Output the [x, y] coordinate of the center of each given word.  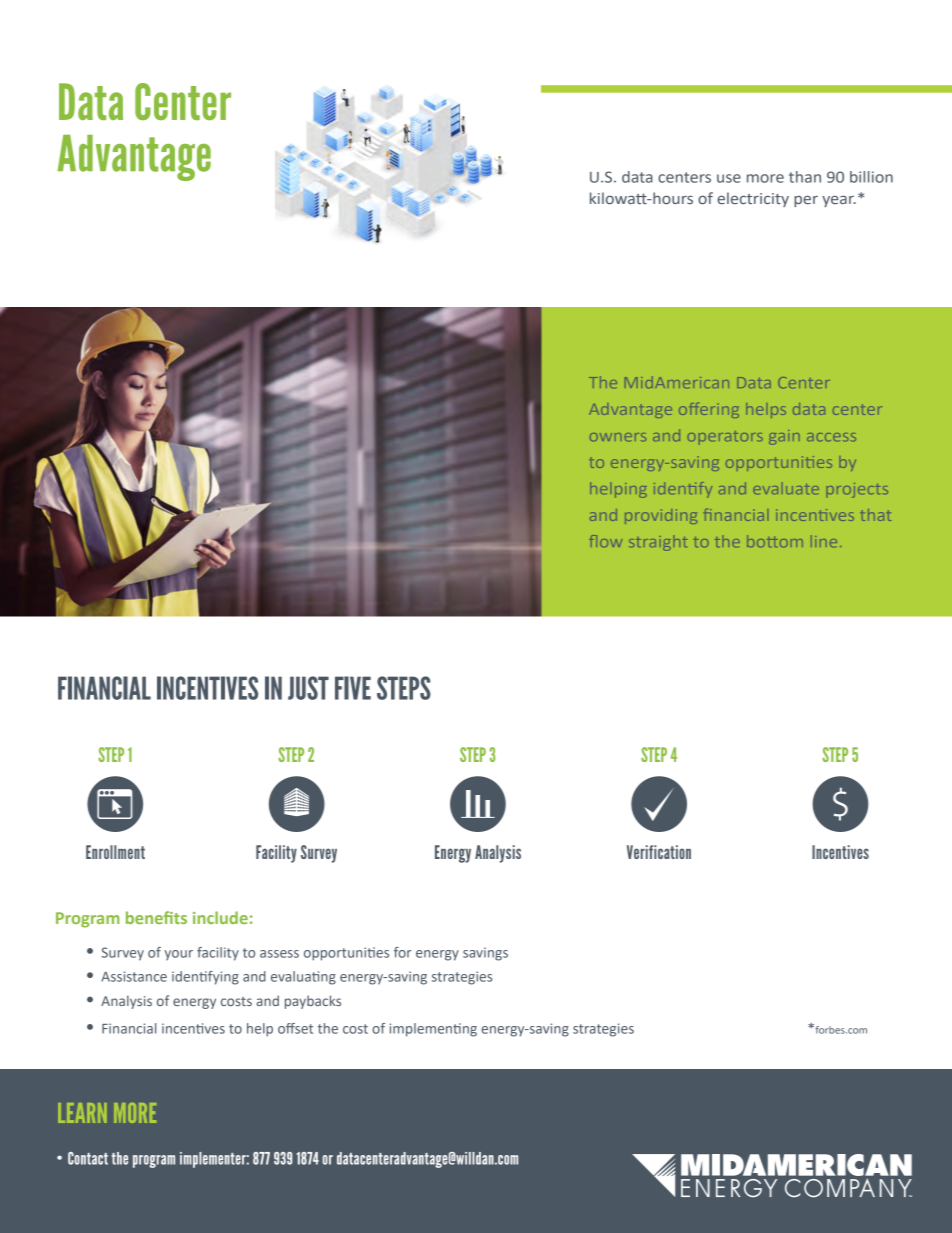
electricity [753, 199]
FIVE [353, 688]
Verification [659, 852]
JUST [308, 688]
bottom [775, 541]
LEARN [82, 1113]
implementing [433, 1030]
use [729, 178]
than [805, 177]
